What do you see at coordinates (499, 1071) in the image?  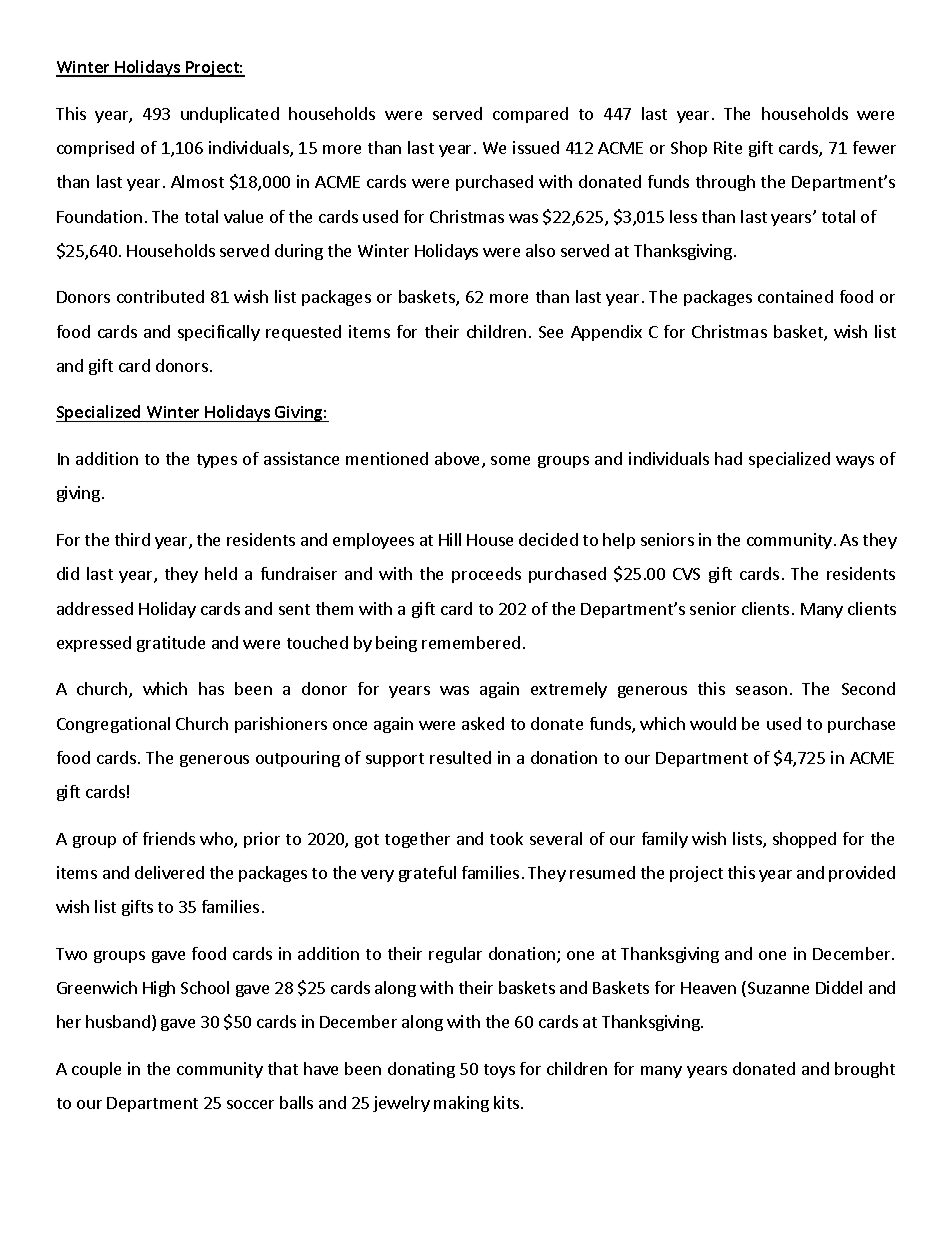 I see `toys` at bounding box center [499, 1071].
